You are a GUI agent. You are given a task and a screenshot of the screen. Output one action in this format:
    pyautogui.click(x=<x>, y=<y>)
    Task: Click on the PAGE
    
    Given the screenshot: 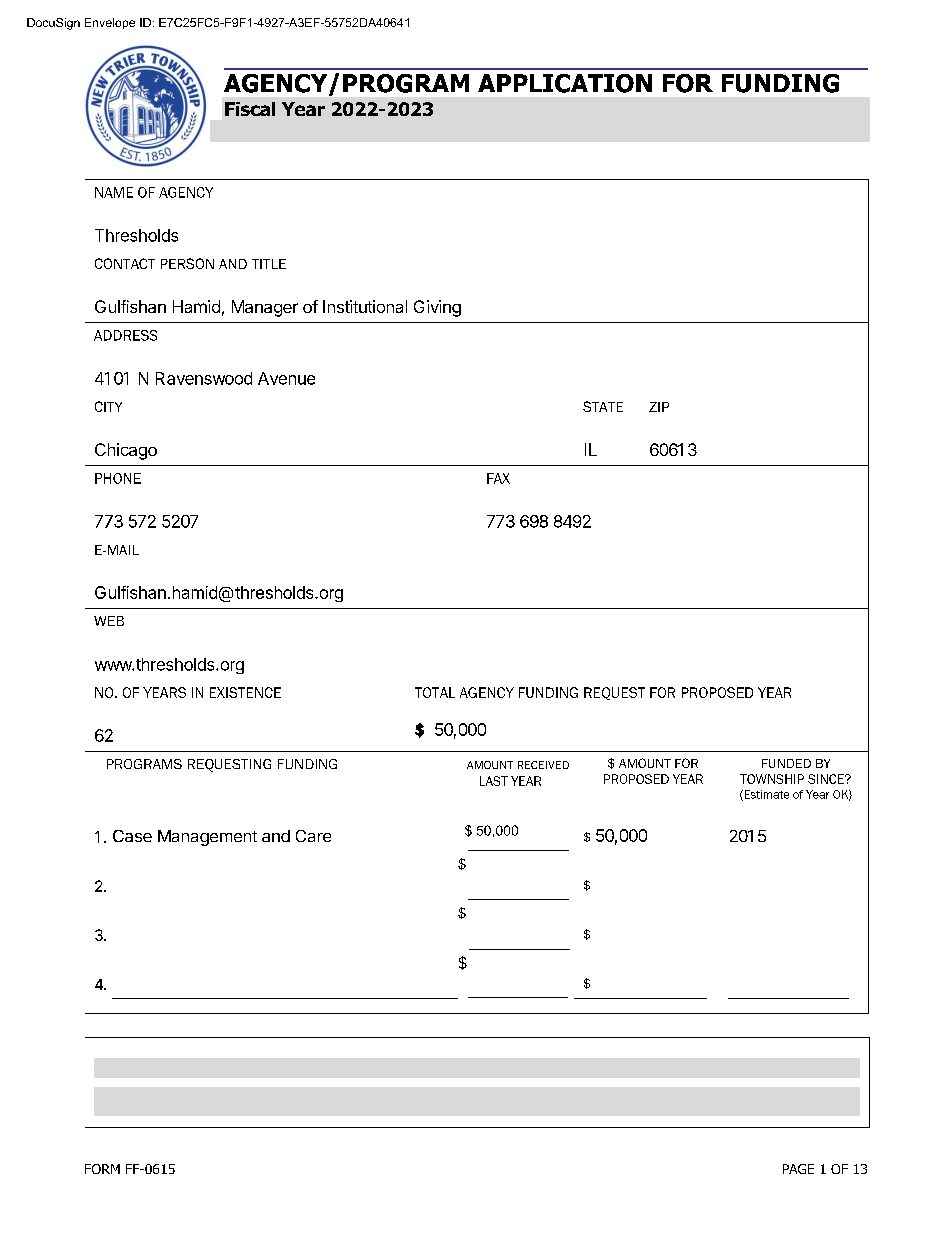 What is the action you would take?
    pyautogui.click(x=798, y=1169)
